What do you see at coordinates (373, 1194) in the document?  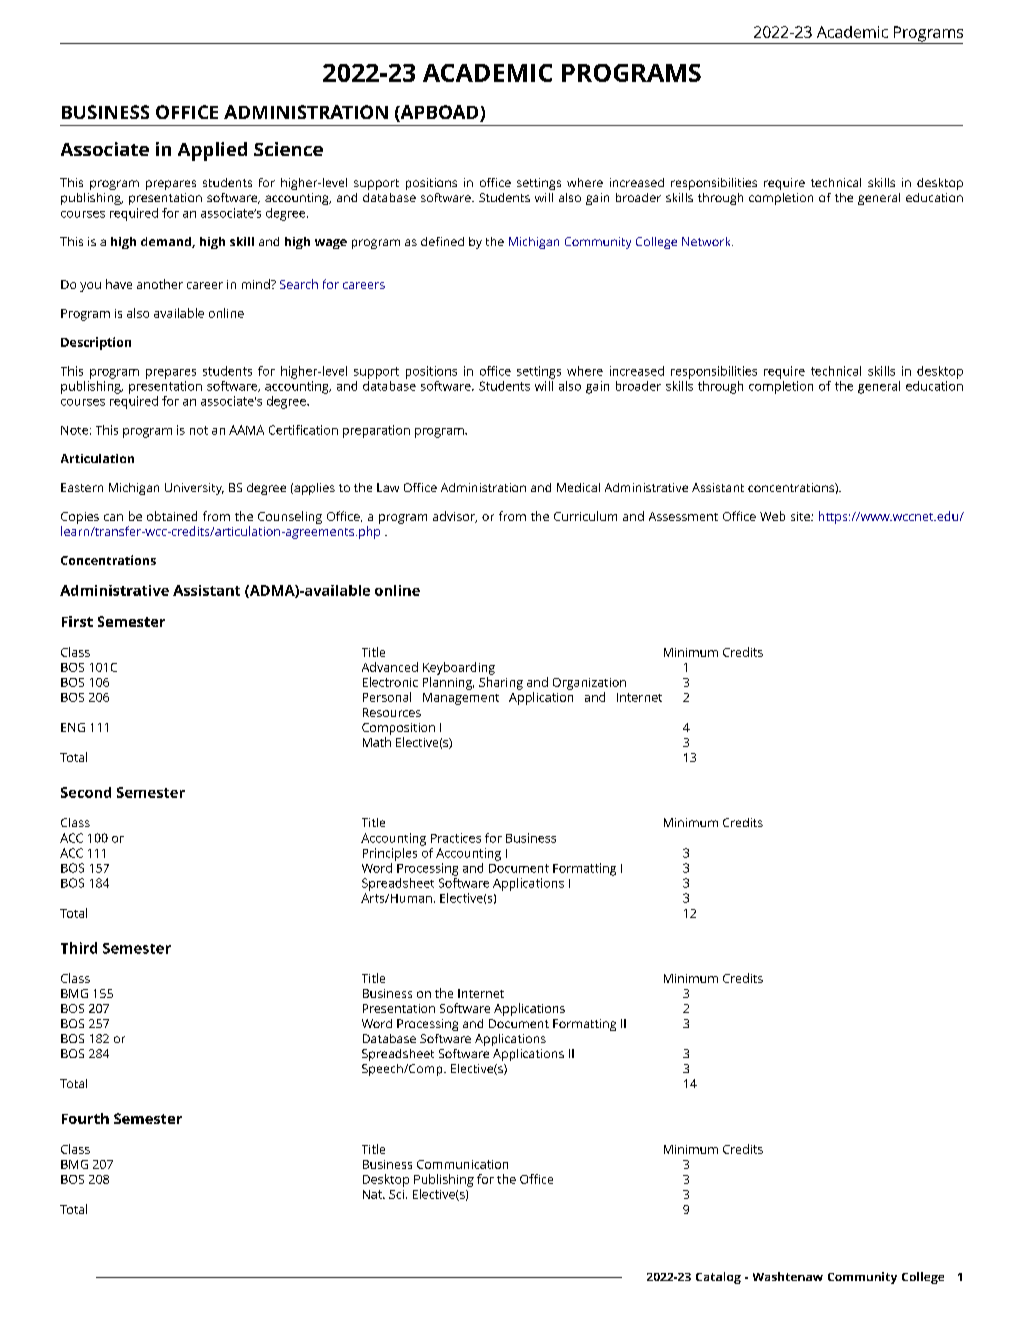 I see `Nat` at bounding box center [373, 1194].
